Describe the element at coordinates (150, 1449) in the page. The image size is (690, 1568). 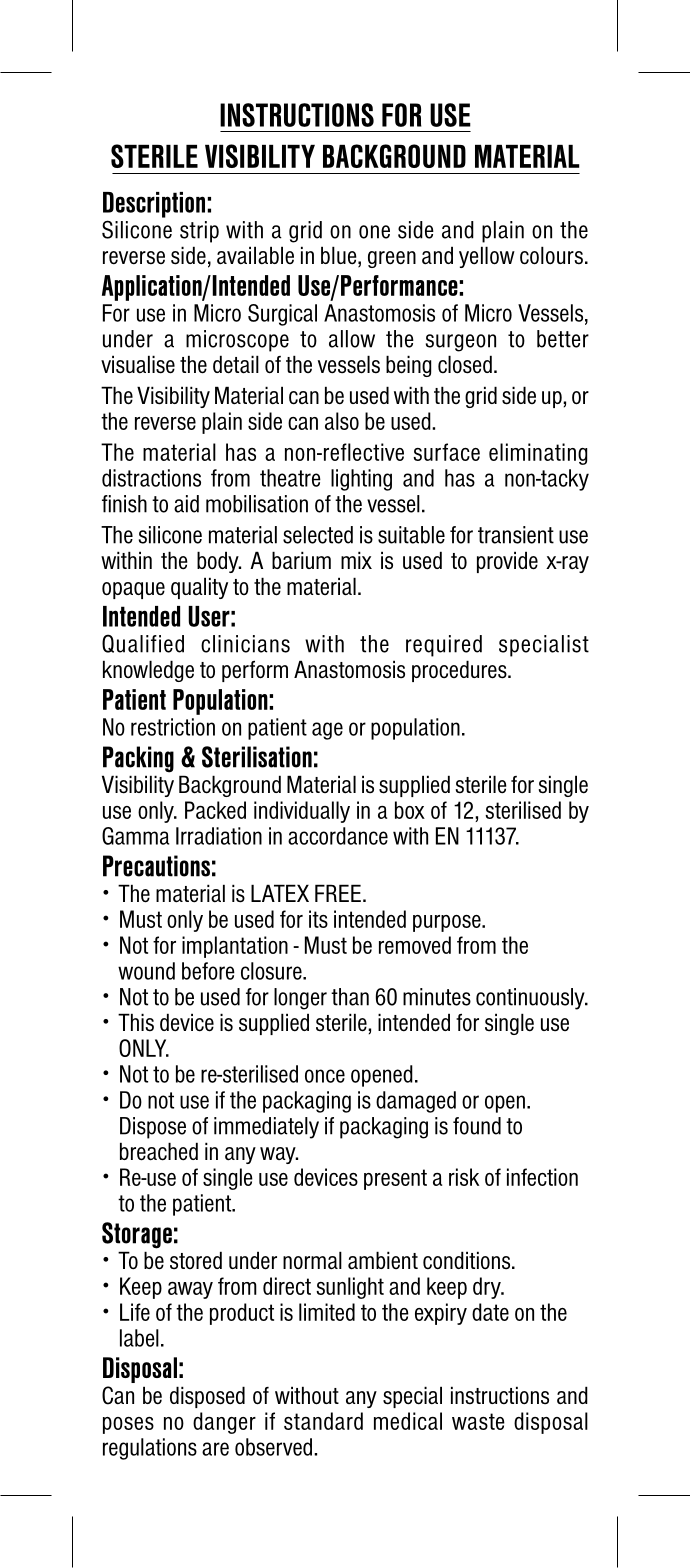
I see `regulations` at that location.
